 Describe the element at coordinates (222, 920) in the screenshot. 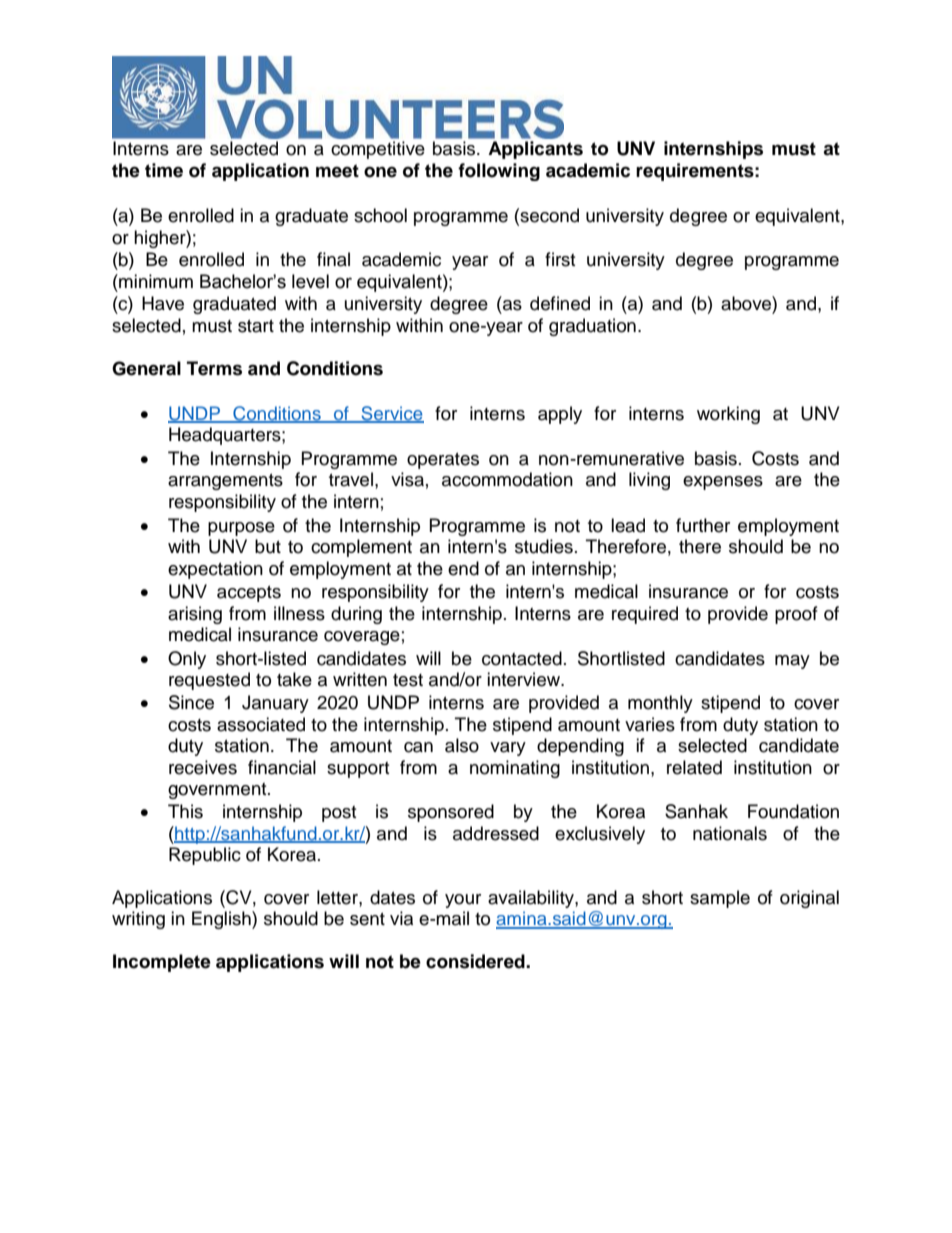

I see `English` at that location.
